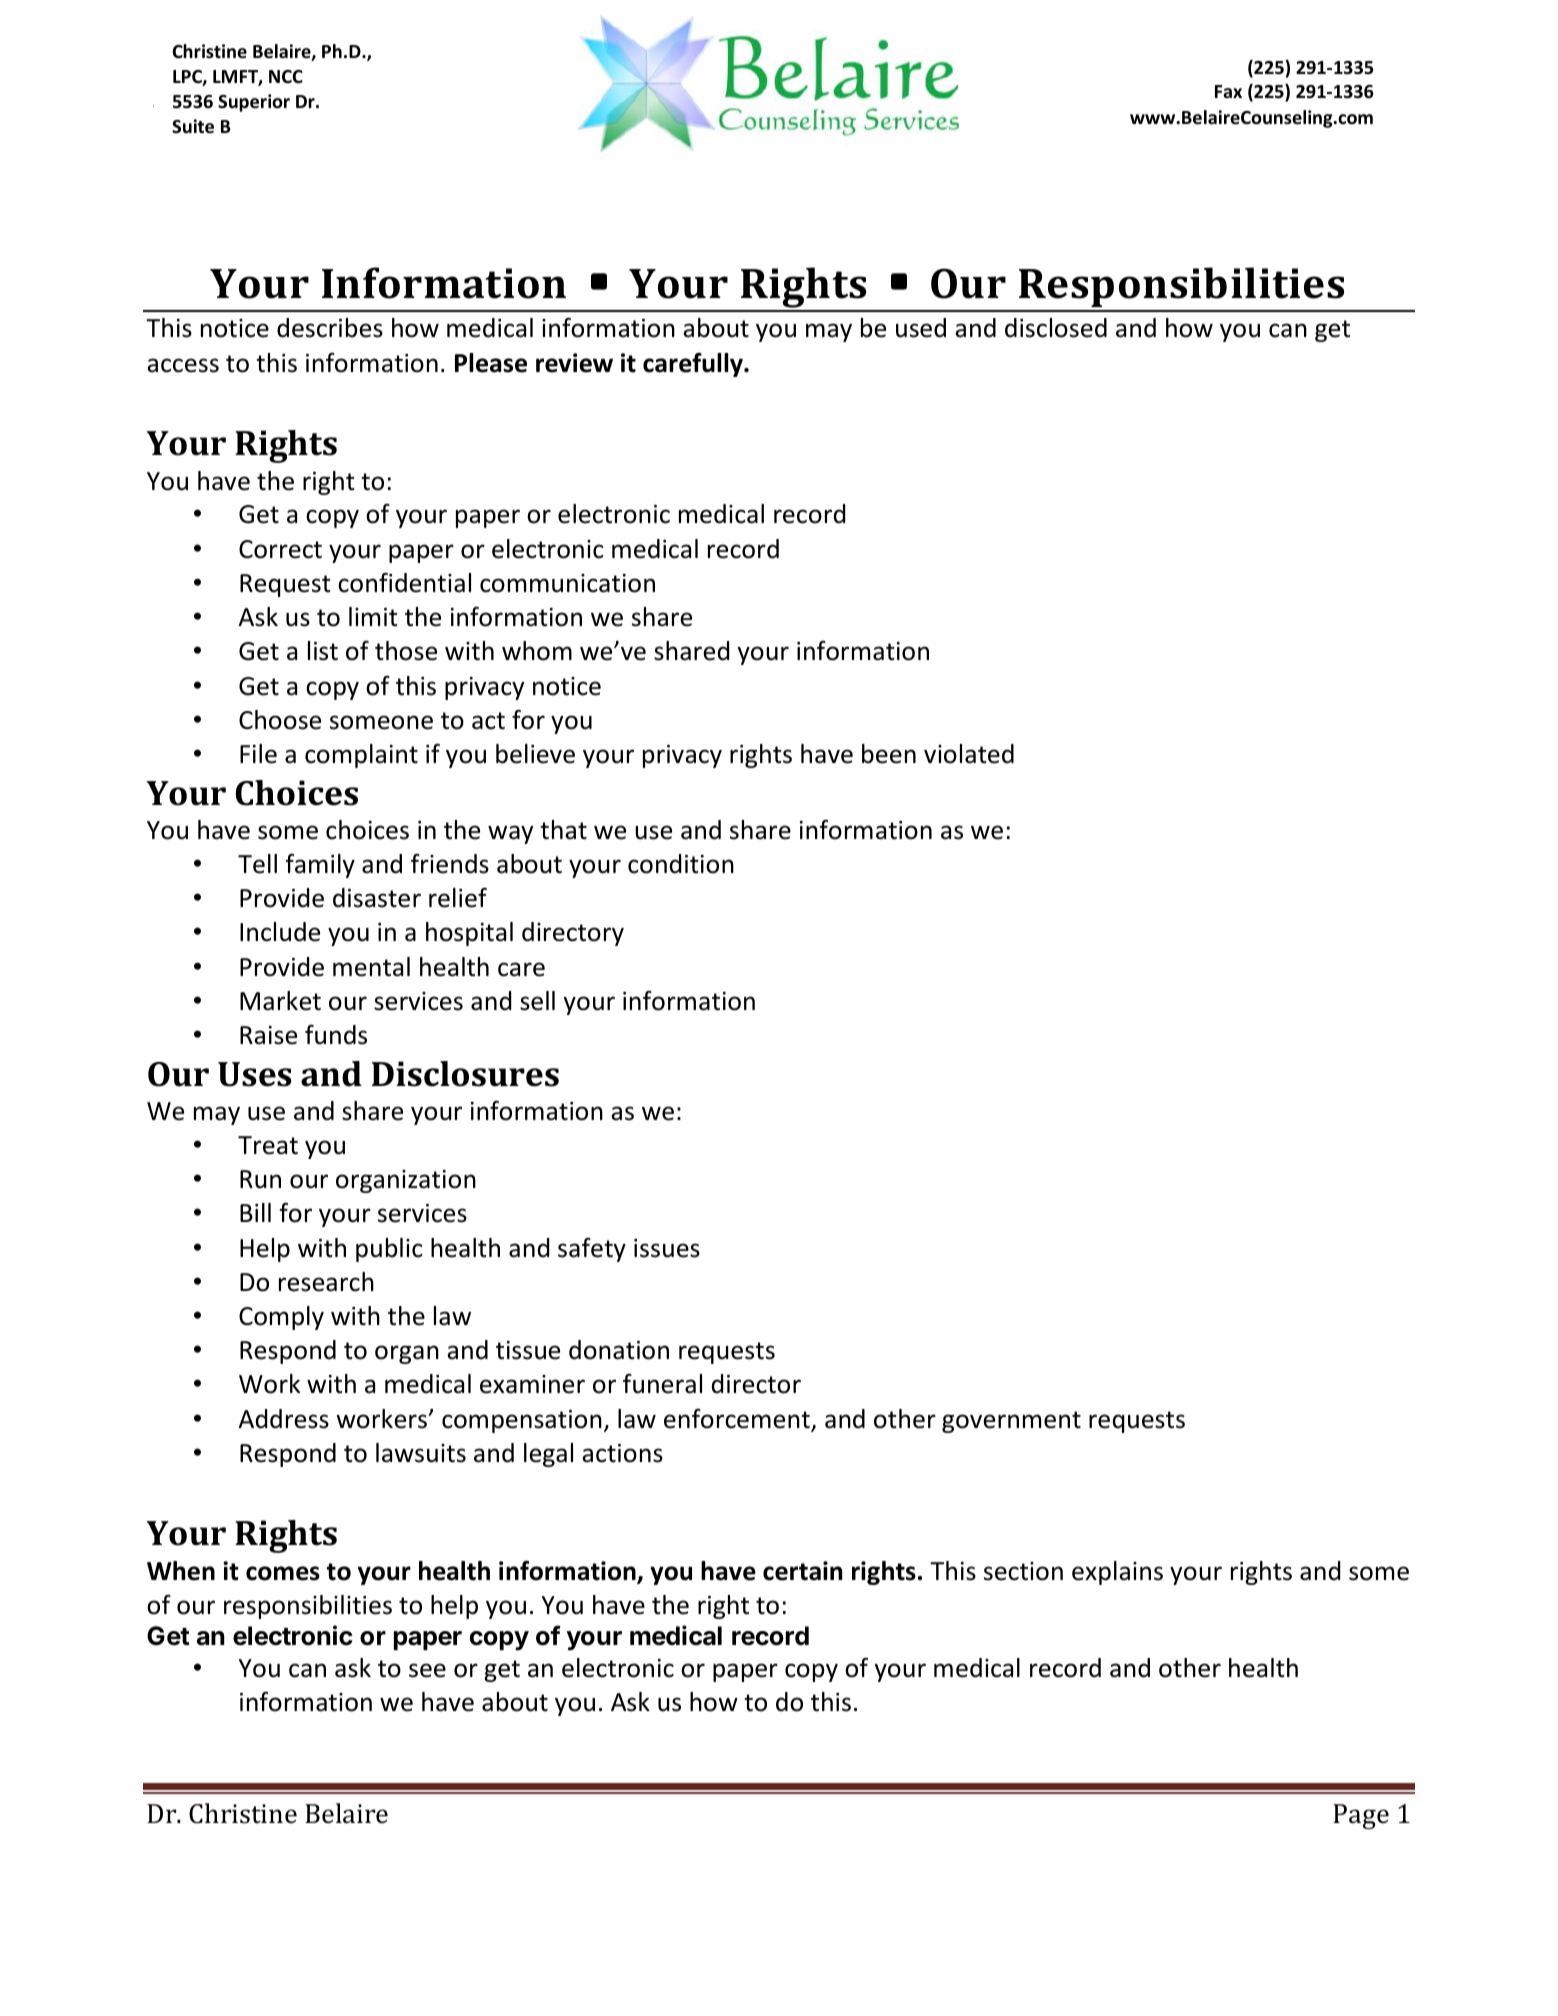  Describe the element at coordinates (1228, 91) in the screenshot. I see `Fax` at that location.
